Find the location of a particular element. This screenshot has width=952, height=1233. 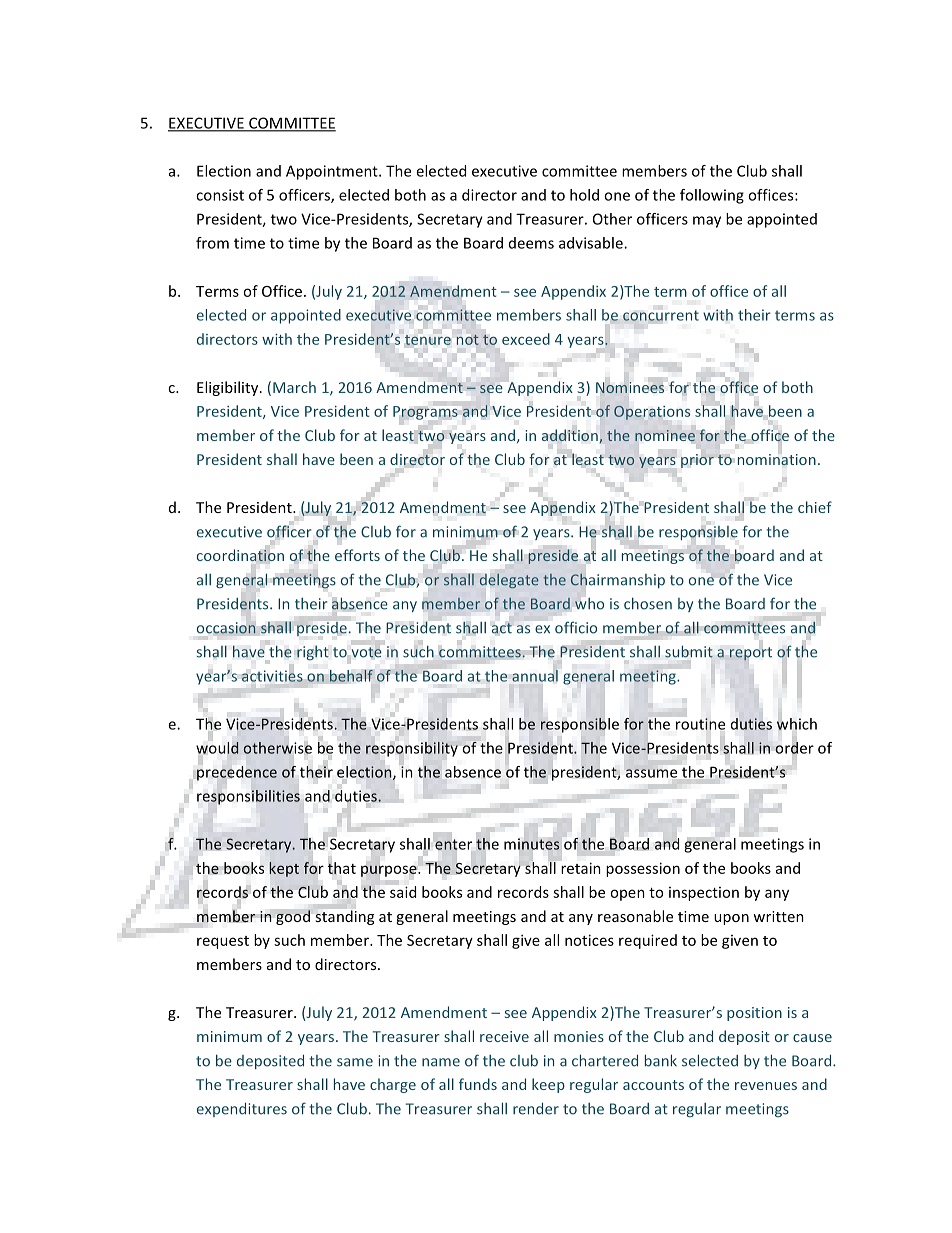

minutes is located at coordinates (532, 844).
